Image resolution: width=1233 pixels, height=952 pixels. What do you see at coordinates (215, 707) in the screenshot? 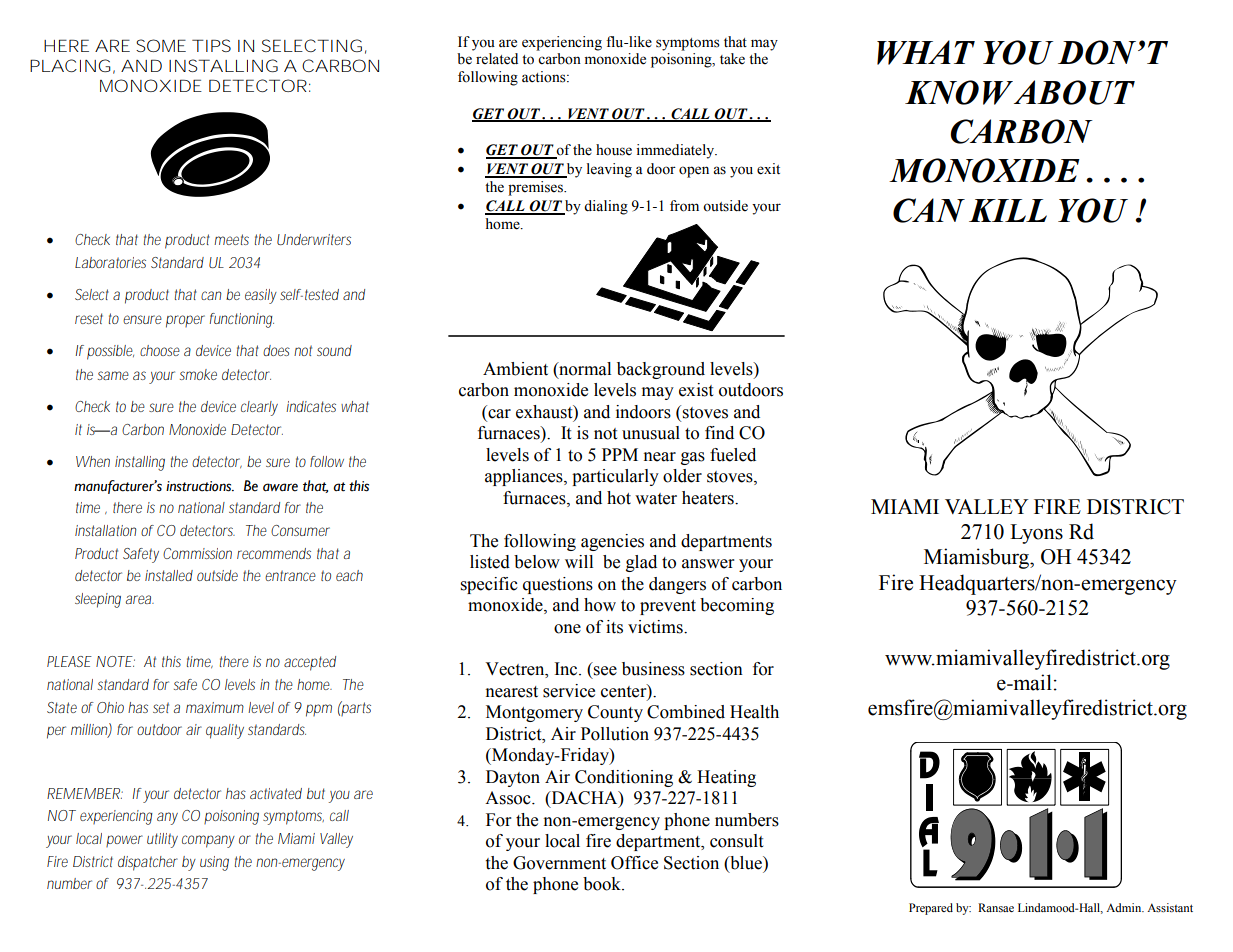
I see `maximum` at bounding box center [215, 707].
